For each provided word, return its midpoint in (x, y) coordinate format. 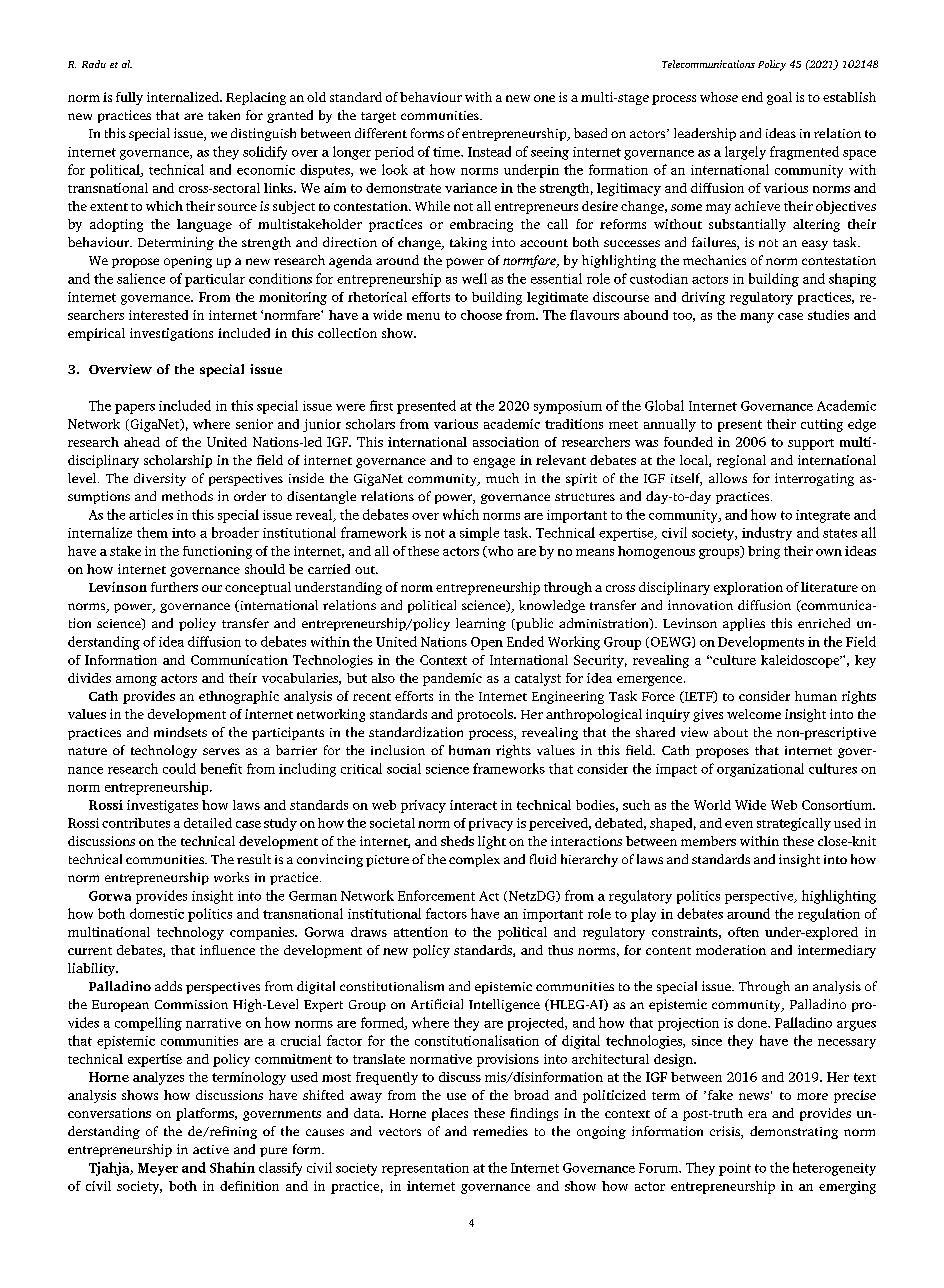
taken (224, 115)
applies (744, 624)
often (743, 932)
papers (135, 409)
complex (474, 860)
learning (481, 624)
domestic (157, 913)
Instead (489, 151)
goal (779, 98)
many (757, 318)
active (211, 1149)
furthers (174, 587)
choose (481, 315)
